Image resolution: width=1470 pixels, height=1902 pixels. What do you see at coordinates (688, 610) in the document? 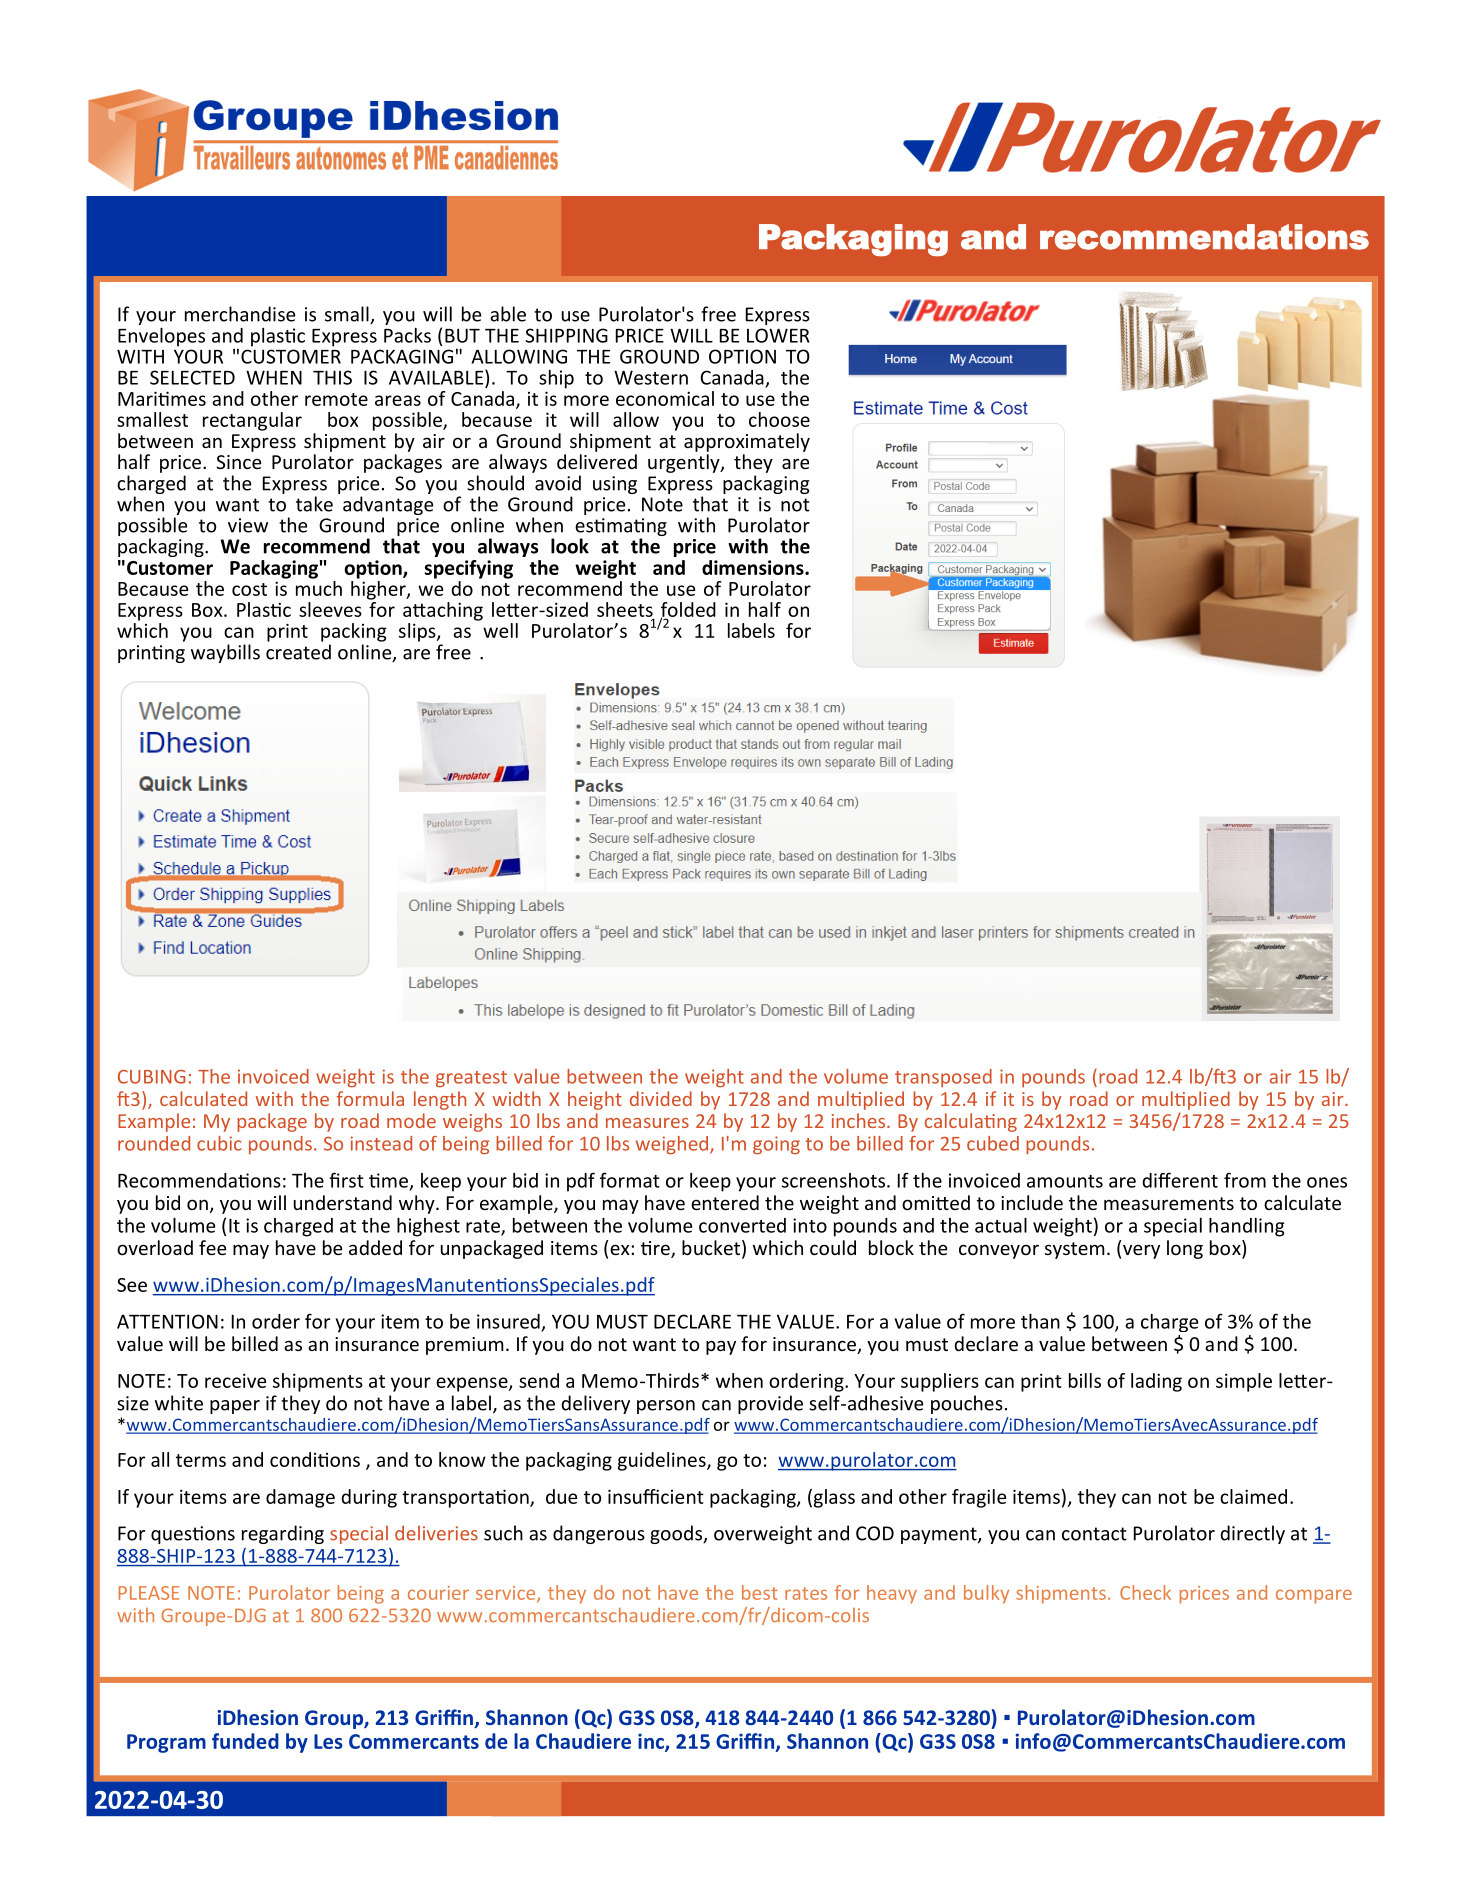
I see `folded` at bounding box center [688, 610].
